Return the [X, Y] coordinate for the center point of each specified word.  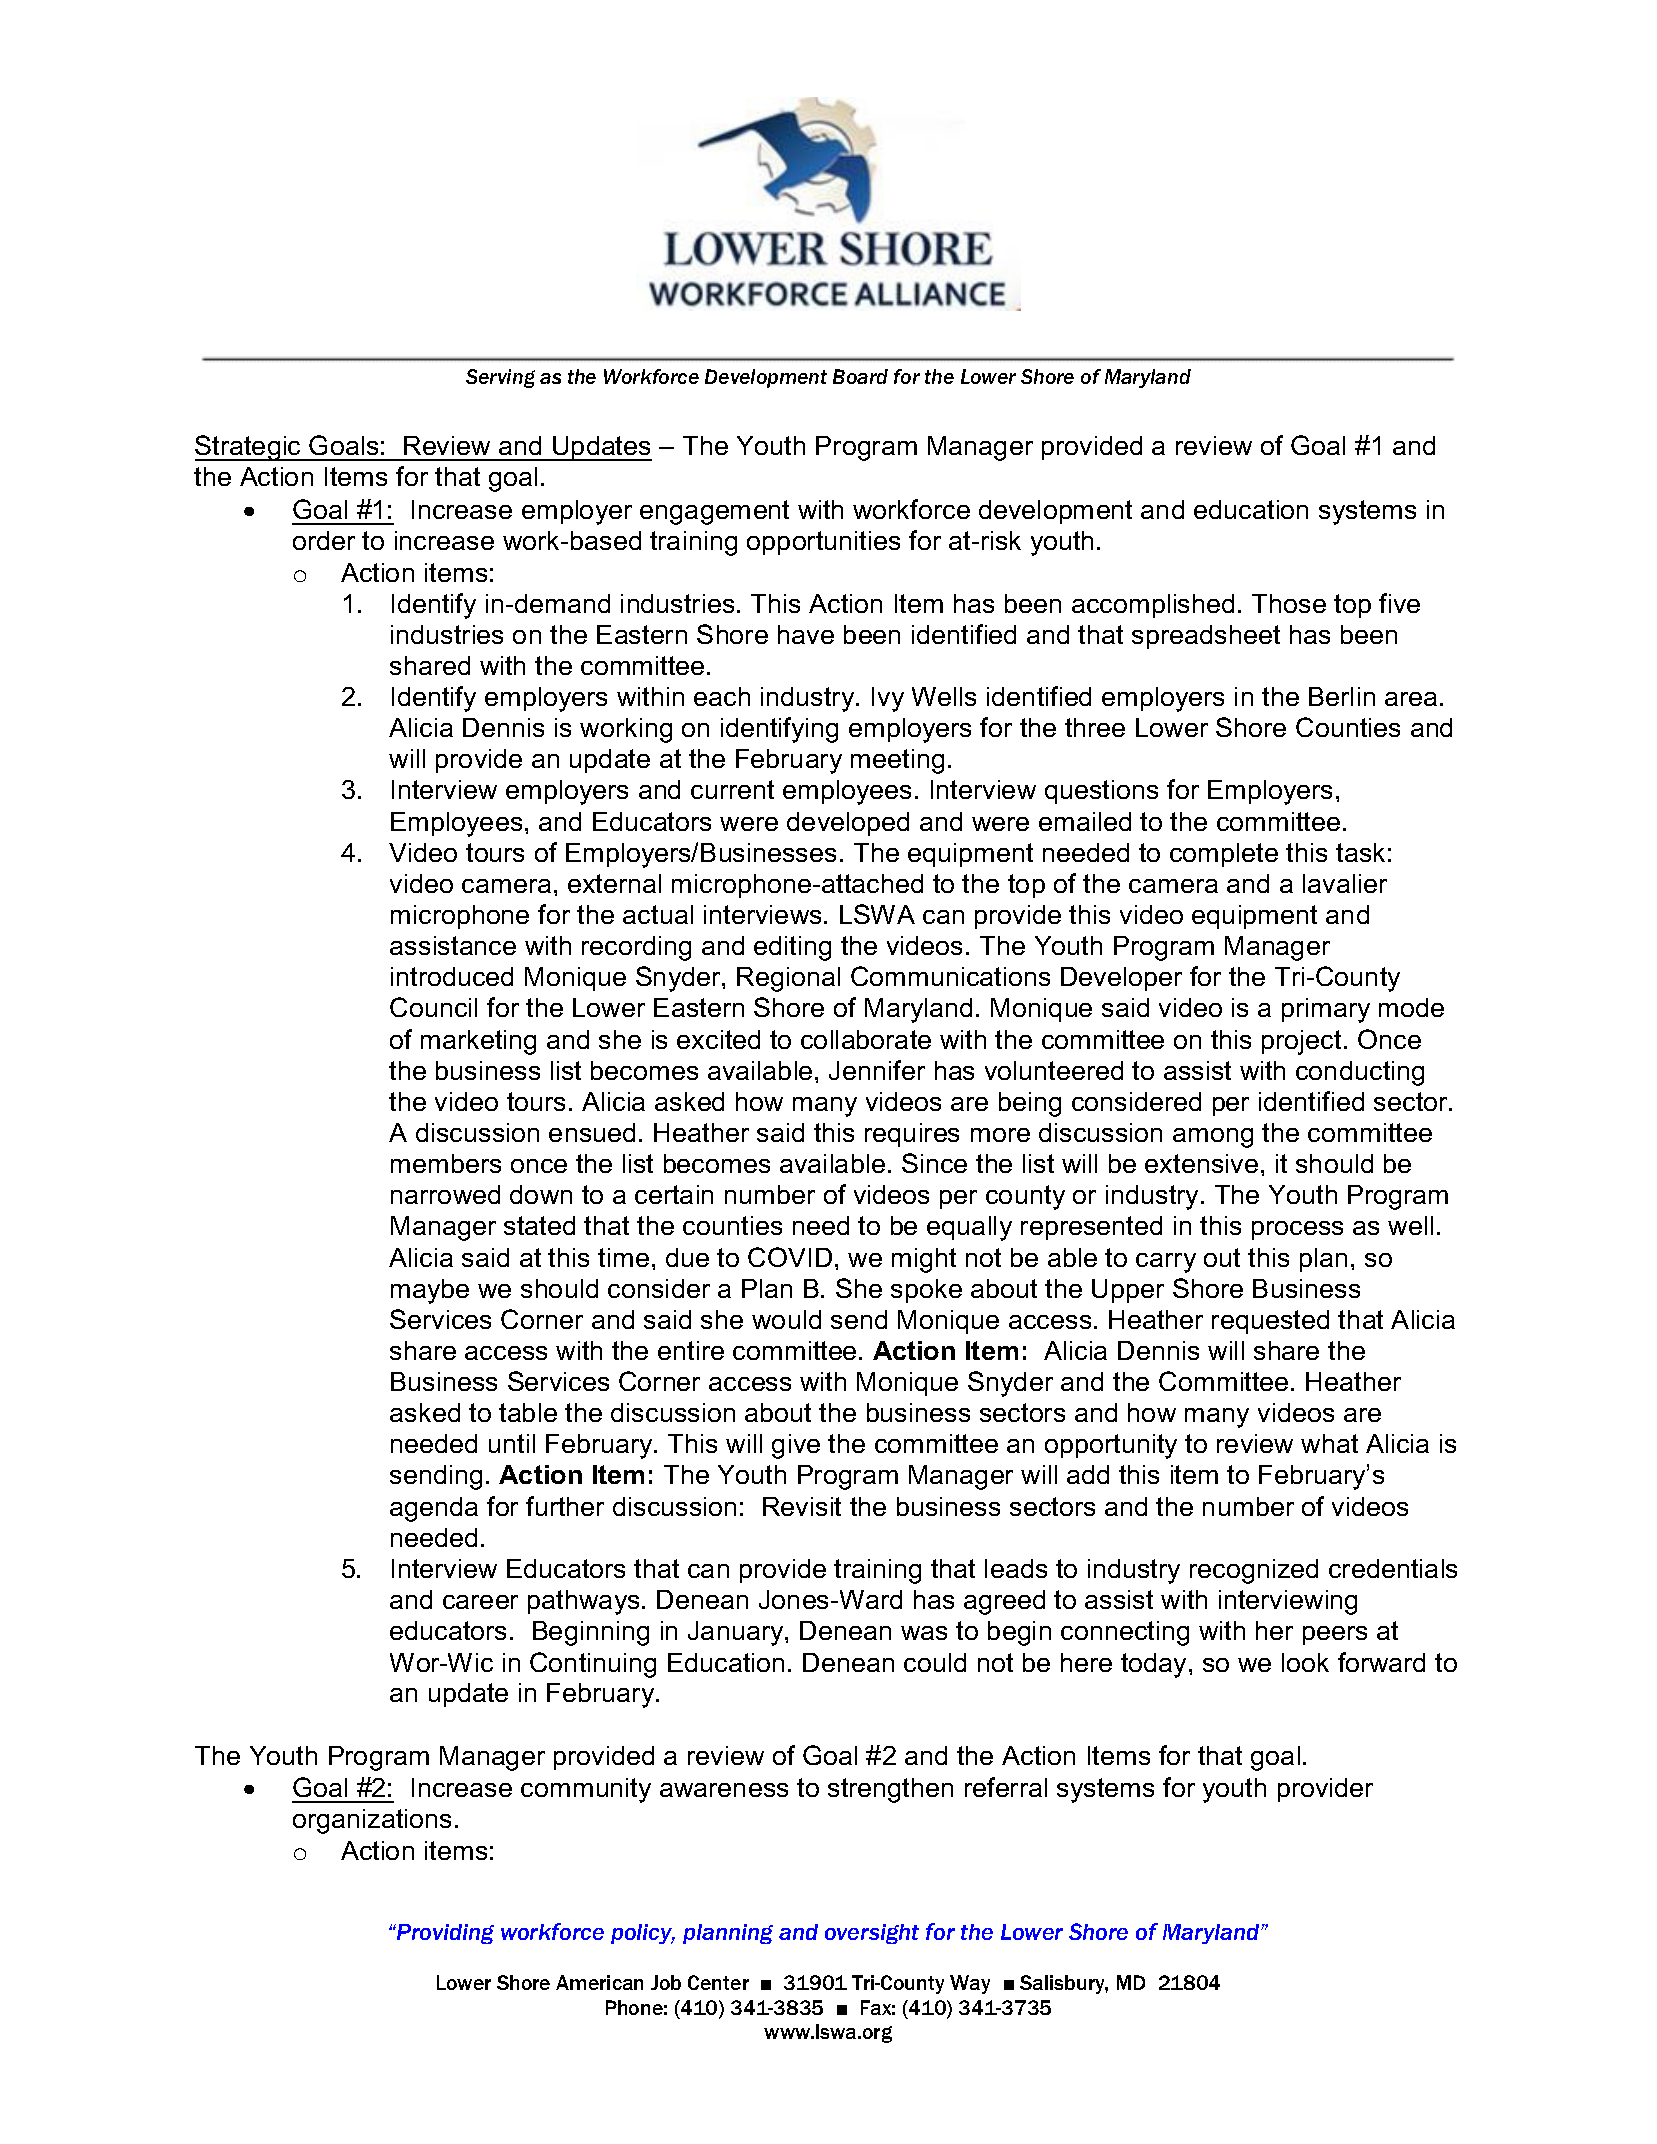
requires [912, 1135]
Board [860, 376]
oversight [872, 1934]
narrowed [445, 1194]
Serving [500, 378]
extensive [1201, 1163]
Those [1289, 603]
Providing [444, 1934]
